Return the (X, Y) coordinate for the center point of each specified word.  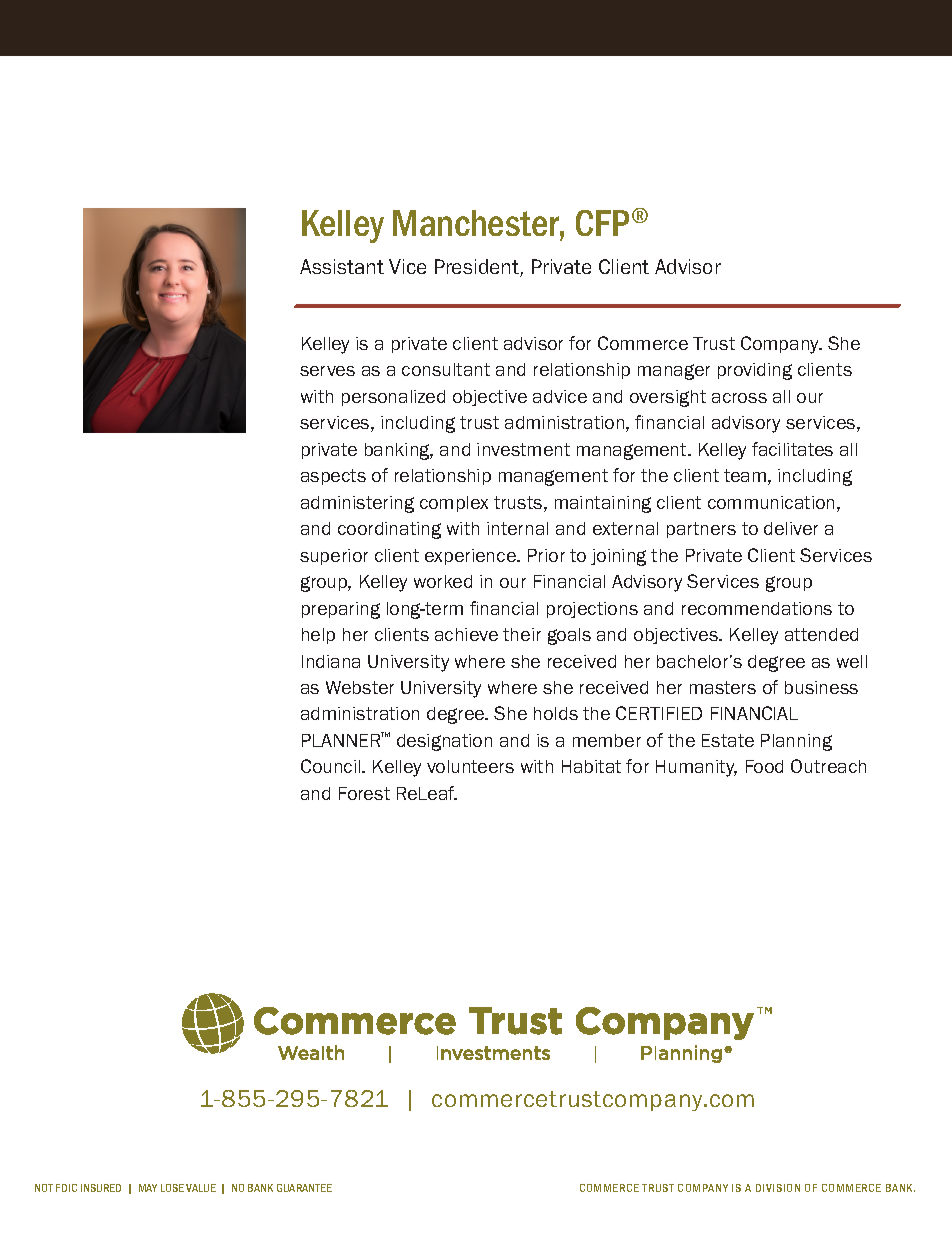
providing (755, 371)
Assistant (342, 266)
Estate (728, 740)
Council (332, 766)
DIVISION (778, 1188)
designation (444, 742)
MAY (148, 1188)
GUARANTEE (304, 1188)
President (478, 268)
